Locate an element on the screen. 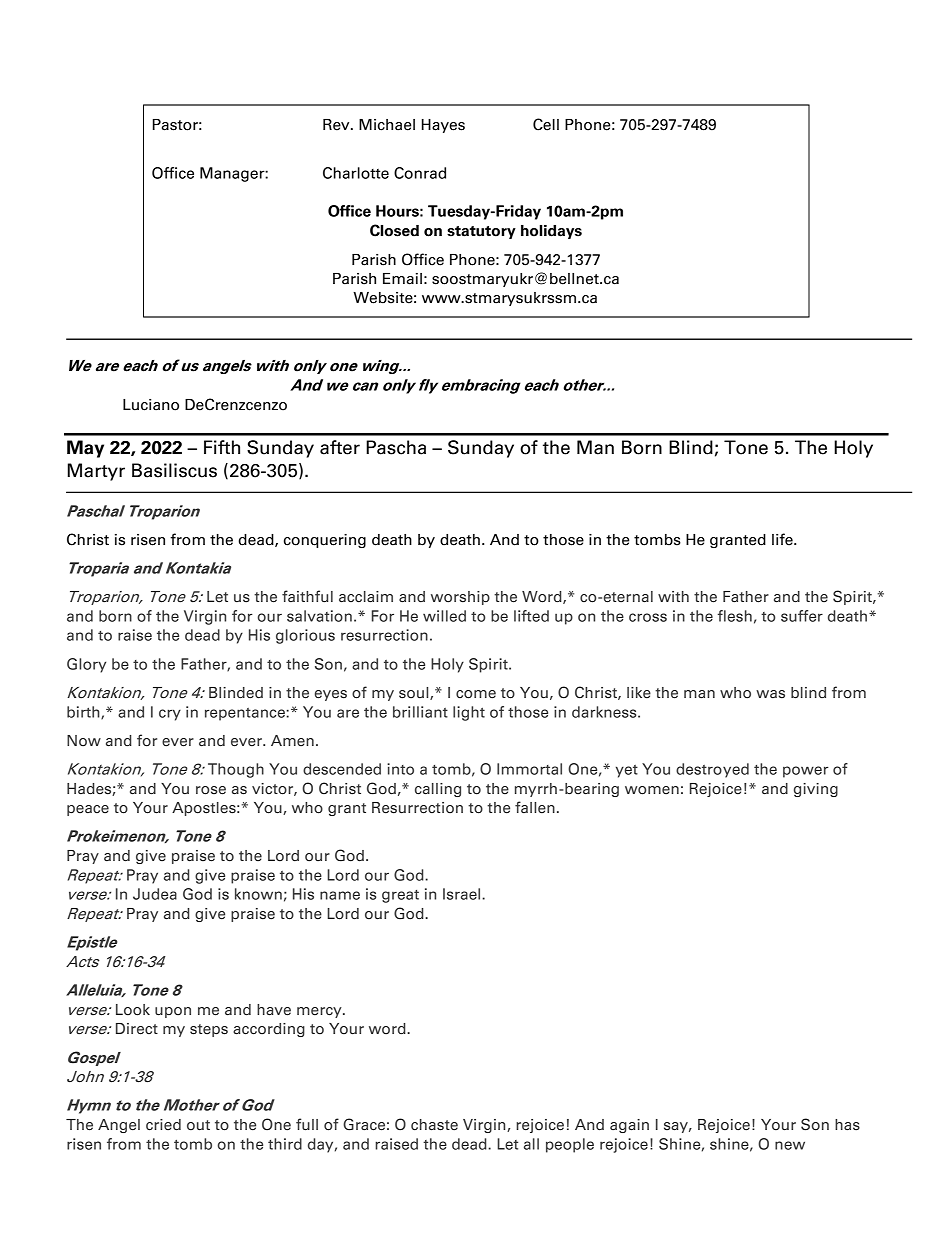 The height and width of the screenshot is (1233, 952). Conrad is located at coordinates (420, 173).
